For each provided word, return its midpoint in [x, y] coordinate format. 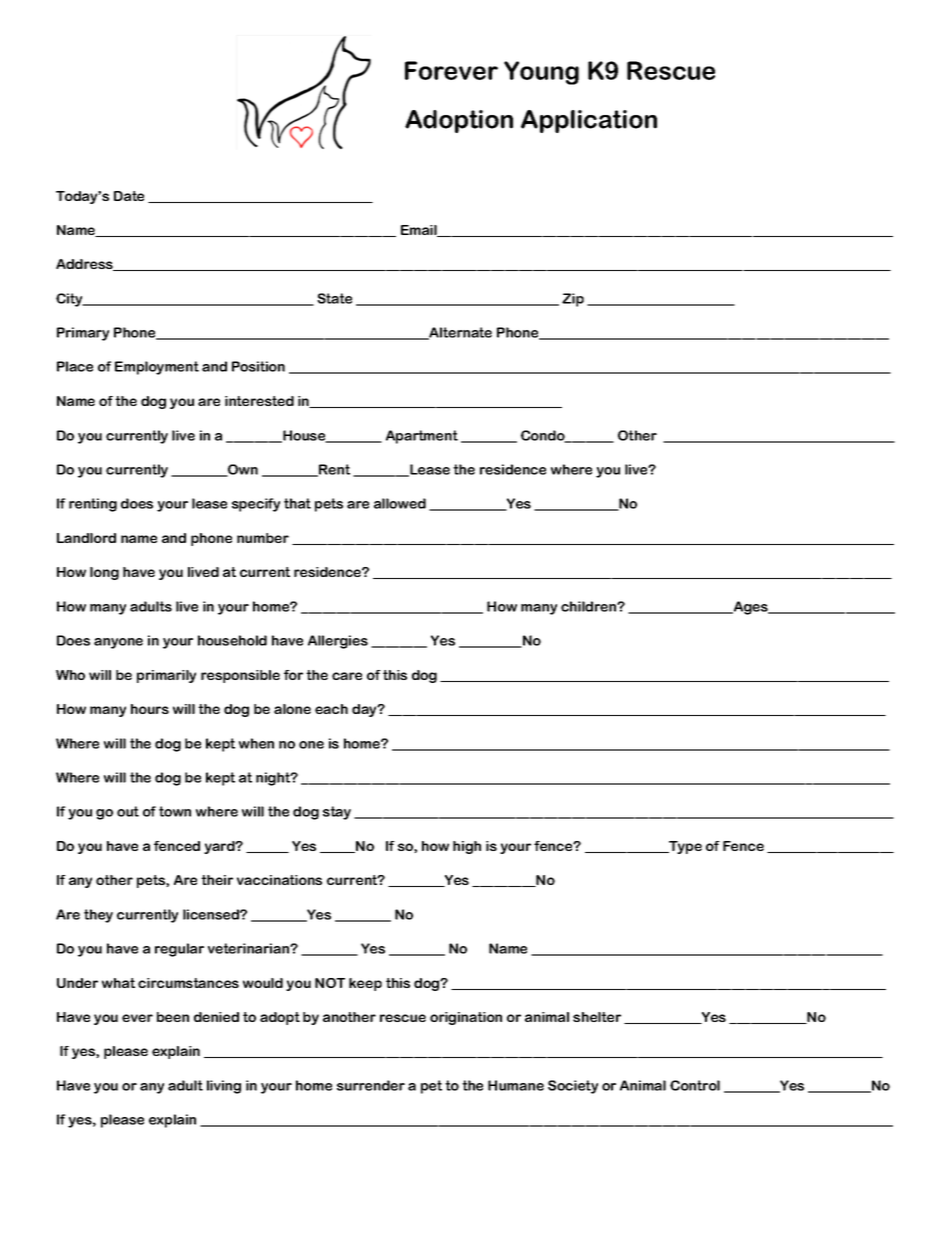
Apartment [422, 437]
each [331, 709]
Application [589, 121]
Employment [157, 368]
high [467, 847]
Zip [573, 300]
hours [150, 709]
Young [541, 73]
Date [129, 196]
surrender [371, 1085]
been [173, 1017]
